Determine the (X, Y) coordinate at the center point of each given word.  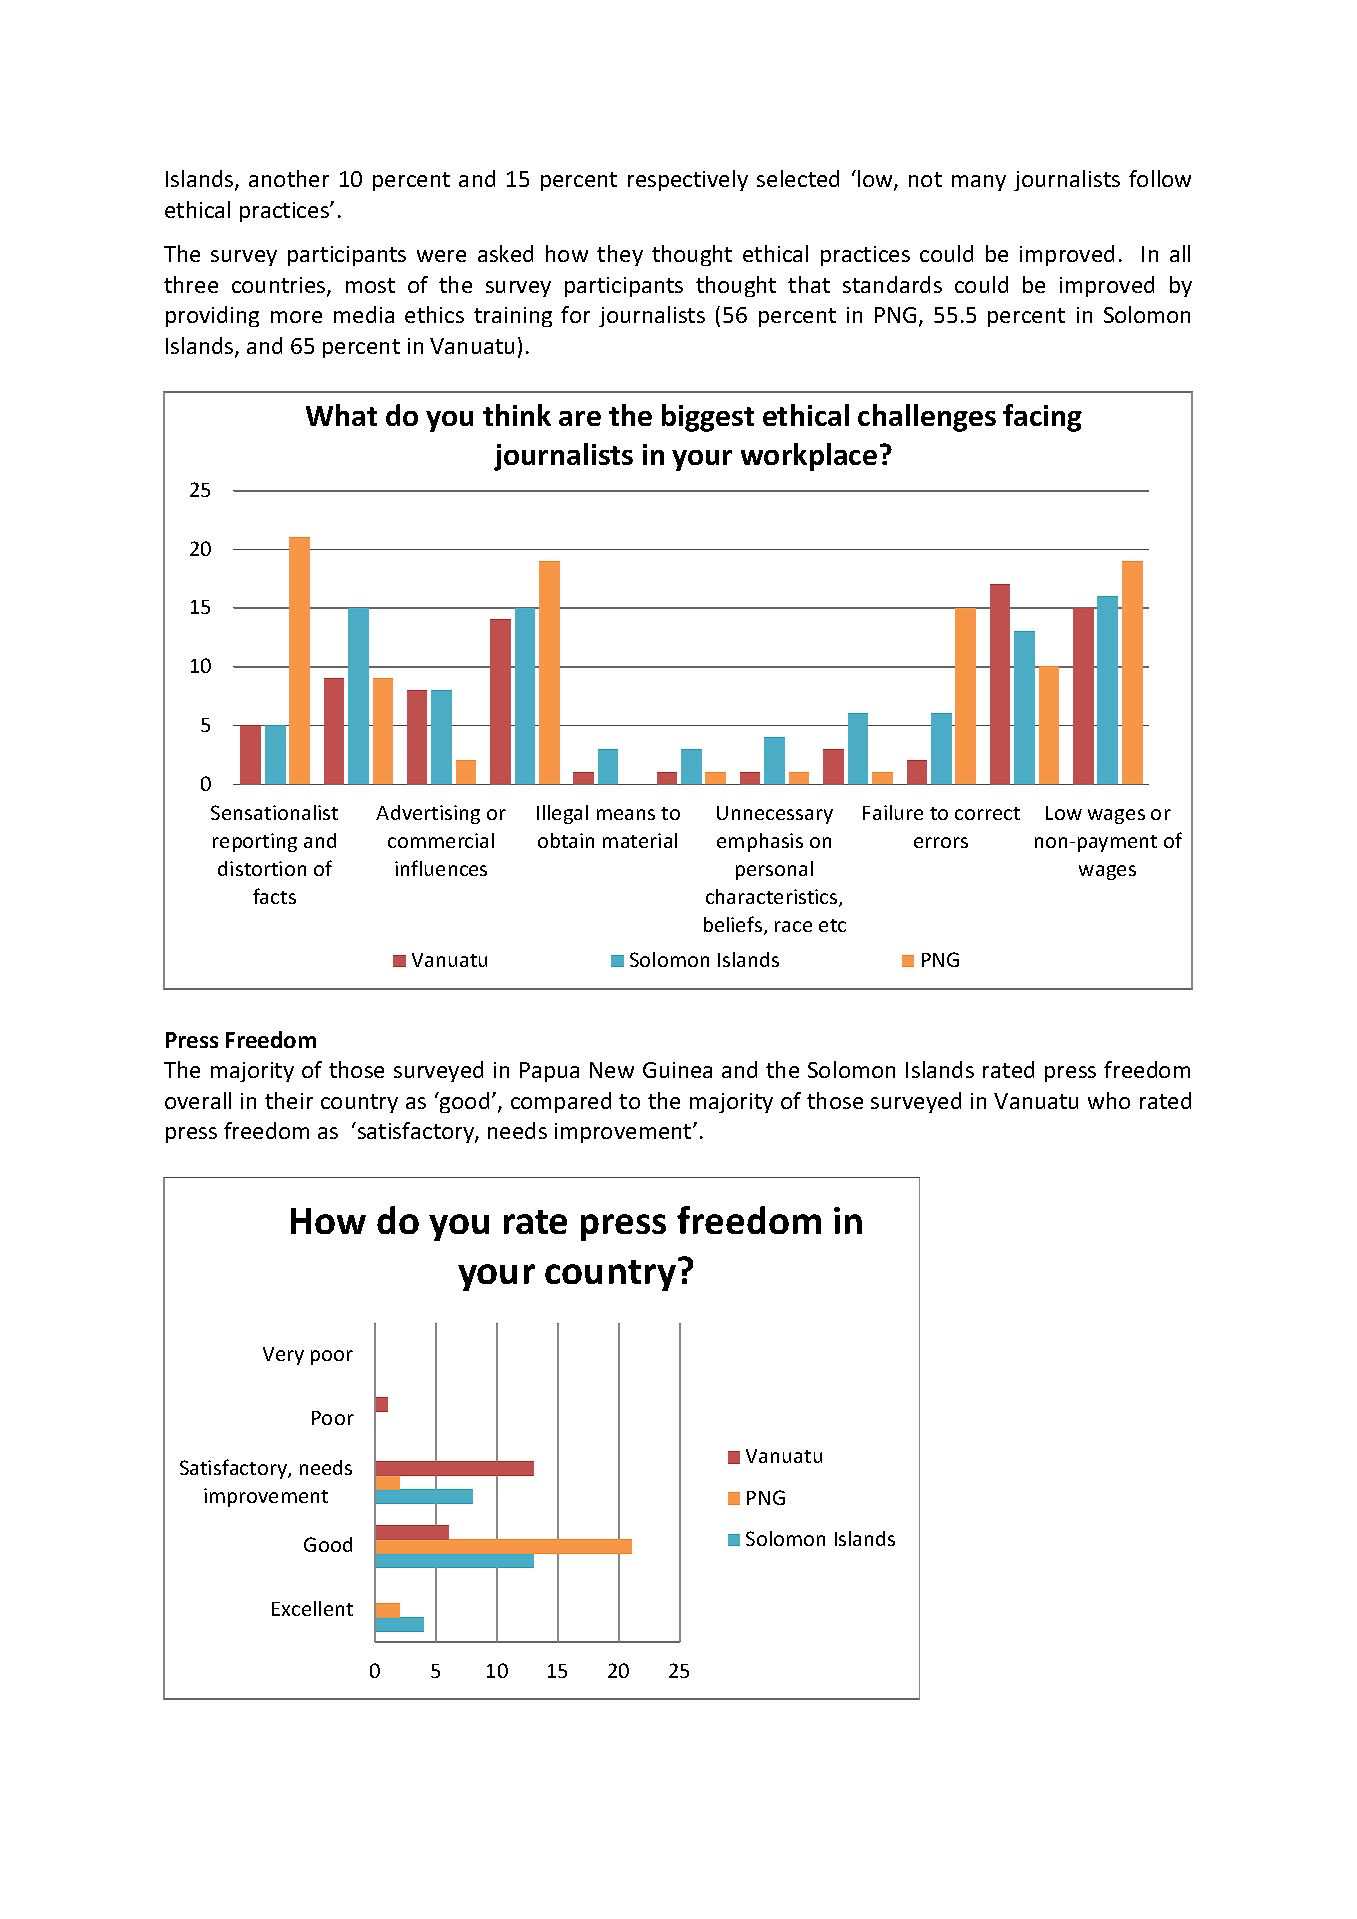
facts (274, 896)
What (341, 415)
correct (987, 813)
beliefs (733, 924)
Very (283, 1356)
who (1109, 1100)
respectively (688, 180)
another (289, 178)
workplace (809, 457)
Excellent (312, 1608)
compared (561, 1102)
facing (1042, 418)
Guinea (677, 1070)
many (979, 183)
